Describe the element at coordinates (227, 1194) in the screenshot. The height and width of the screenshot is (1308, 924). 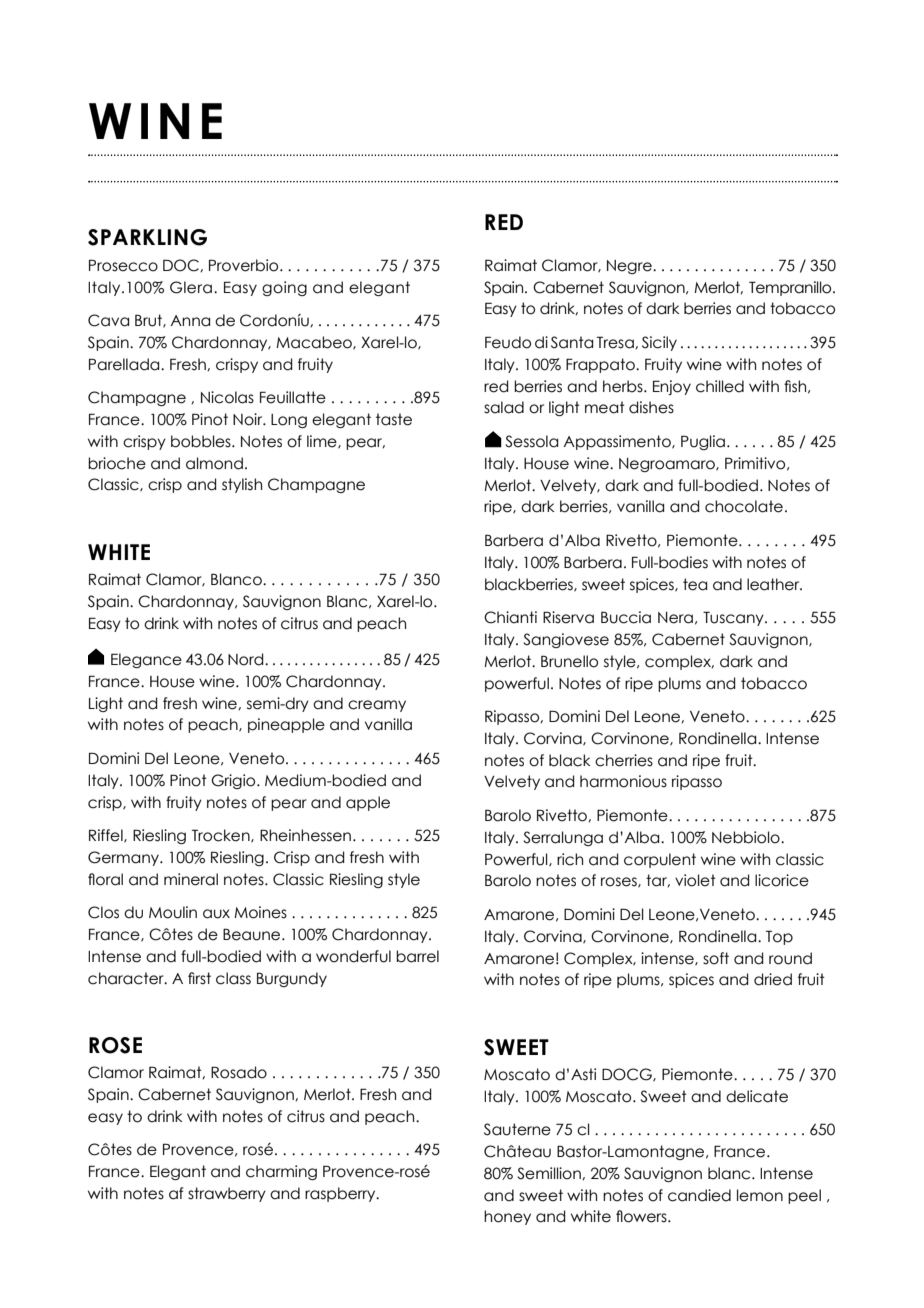
I see `strawberry` at that location.
